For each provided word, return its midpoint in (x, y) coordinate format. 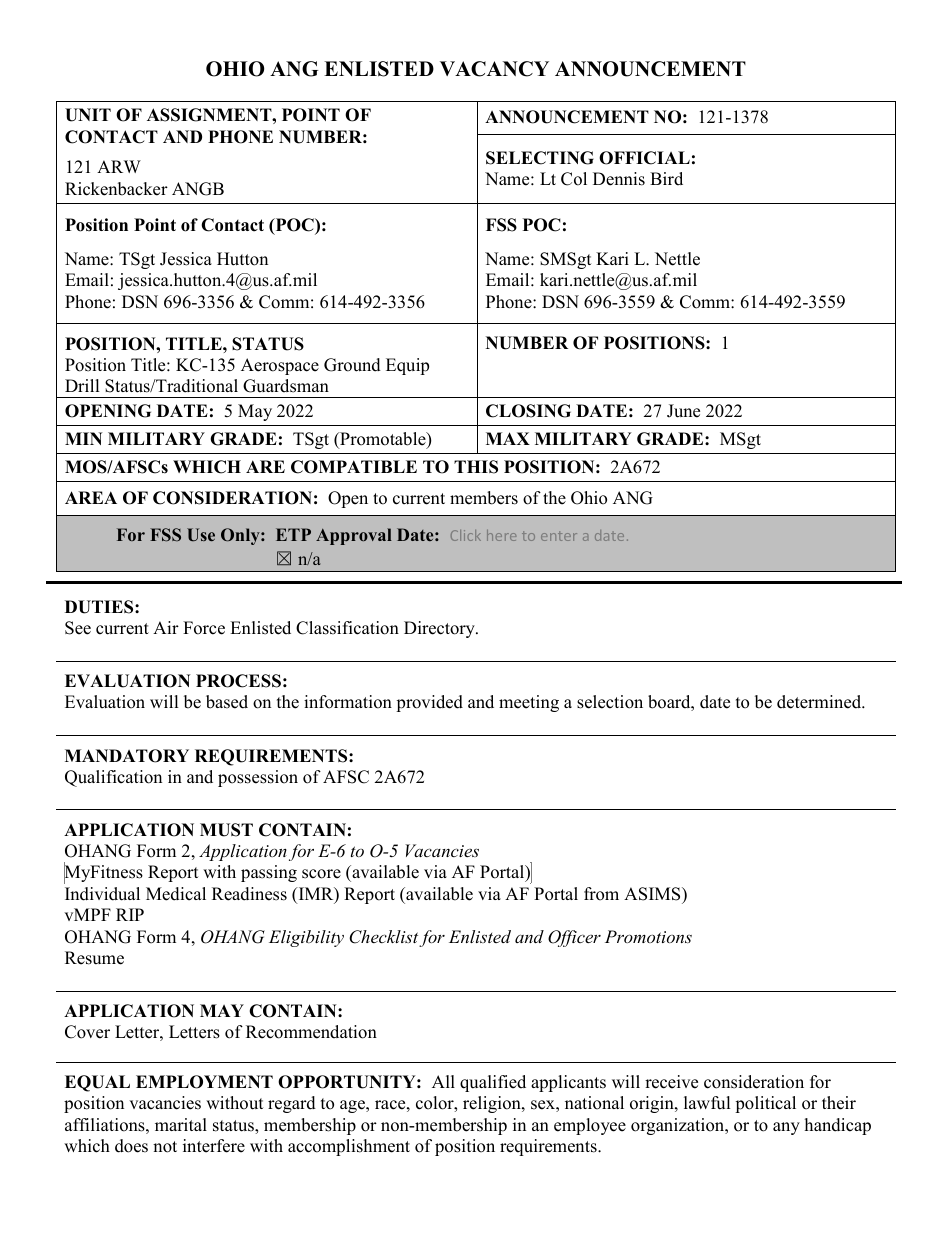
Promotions (648, 936)
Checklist (383, 937)
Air (166, 627)
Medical (176, 894)
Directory (440, 629)
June (683, 411)
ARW (119, 166)
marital (181, 1124)
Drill (82, 385)
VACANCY (494, 69)
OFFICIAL (644, 158)
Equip (407, 366)
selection (610, 702)
